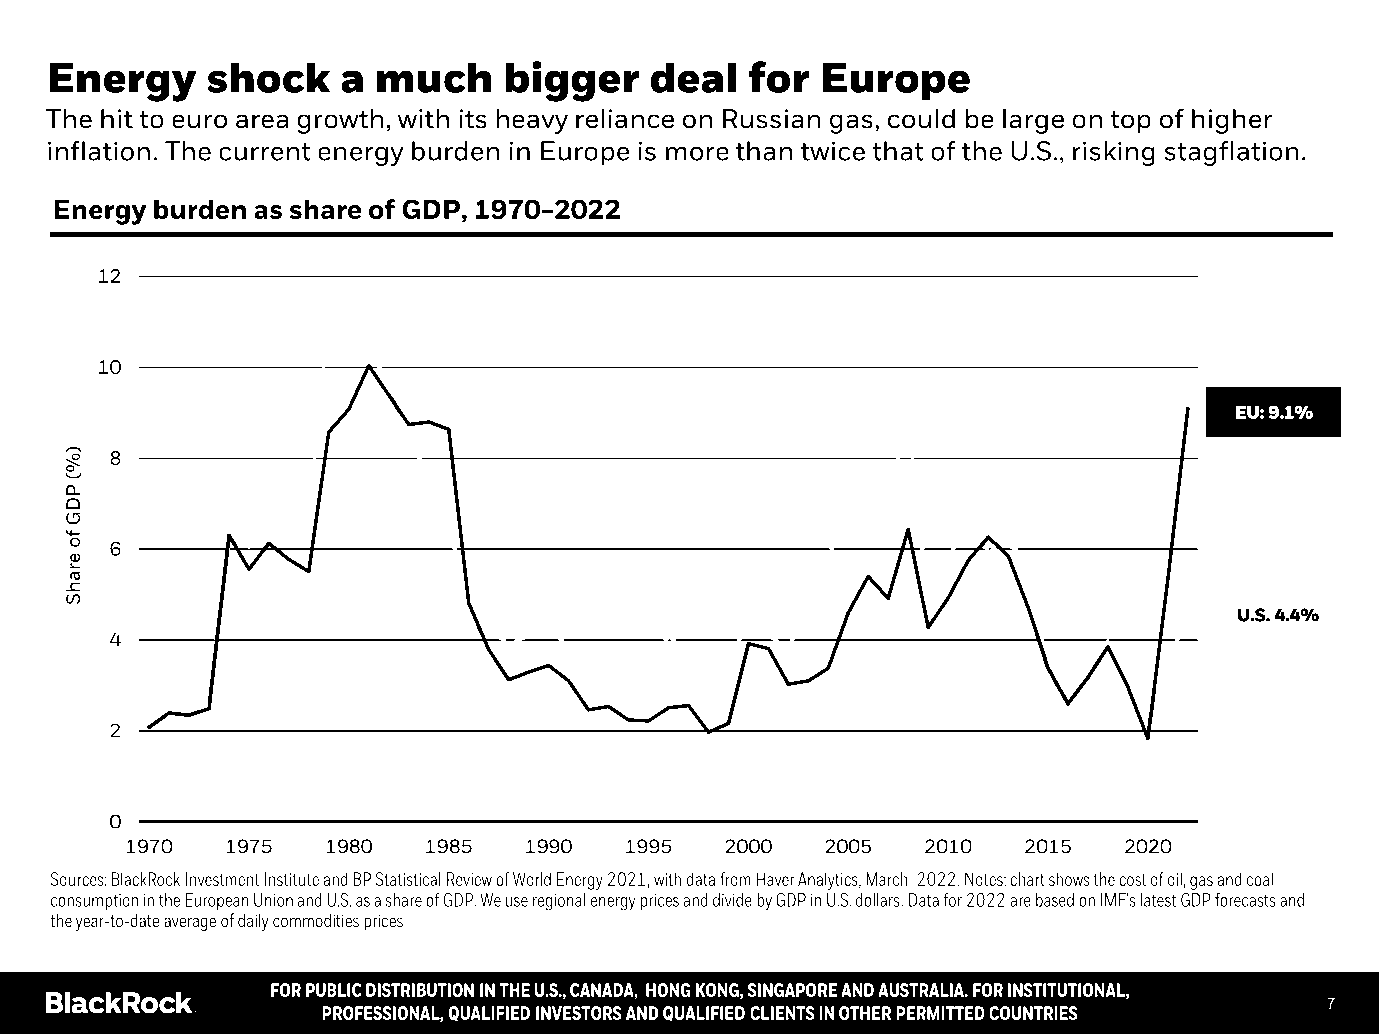 The image size is (1379, 1034). Describe the element at coordinates (265, 152) in the screenshot. I see `current` at that location.
